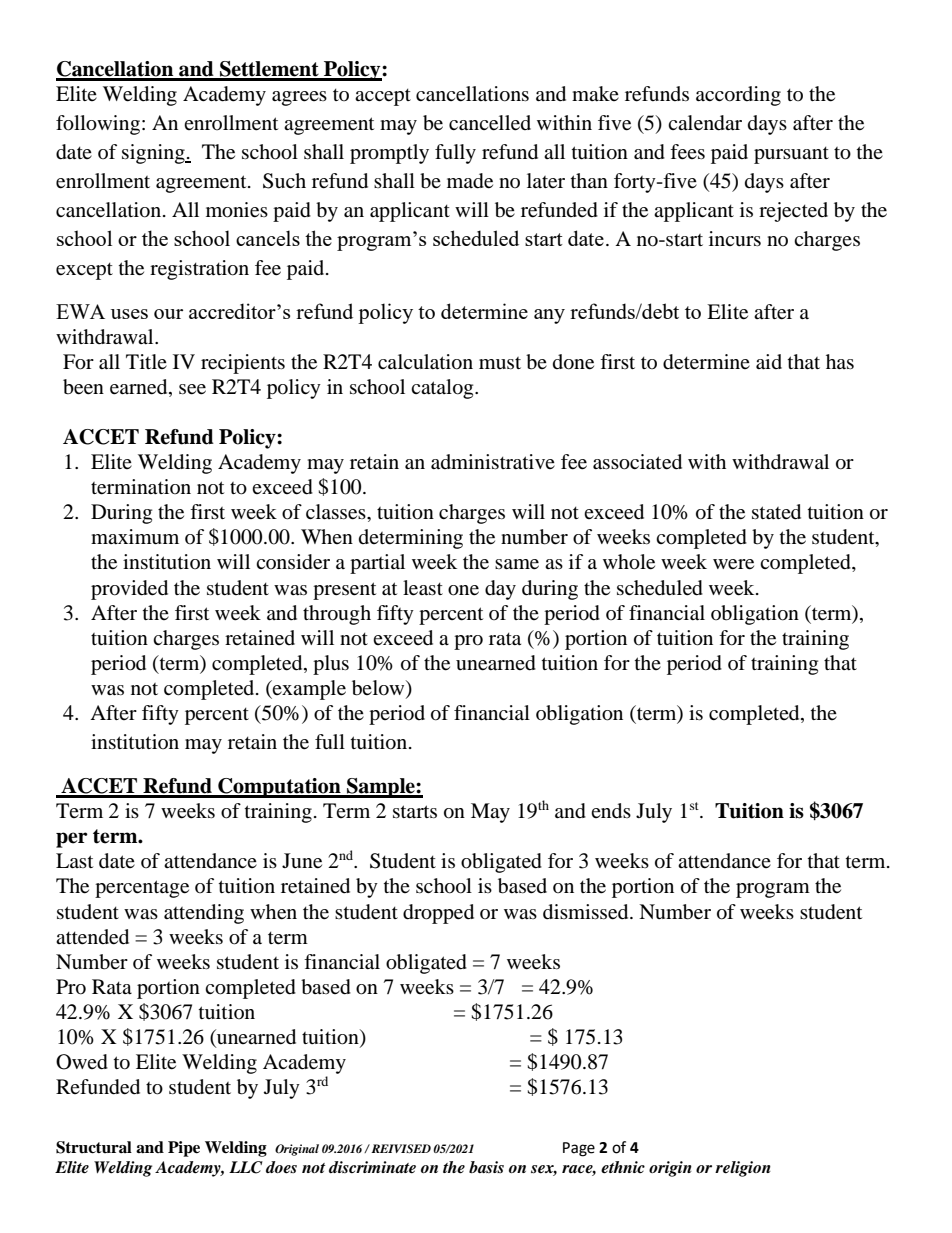 The image size is (952, 1233). I want to click on administrative, so click(493, 462).
